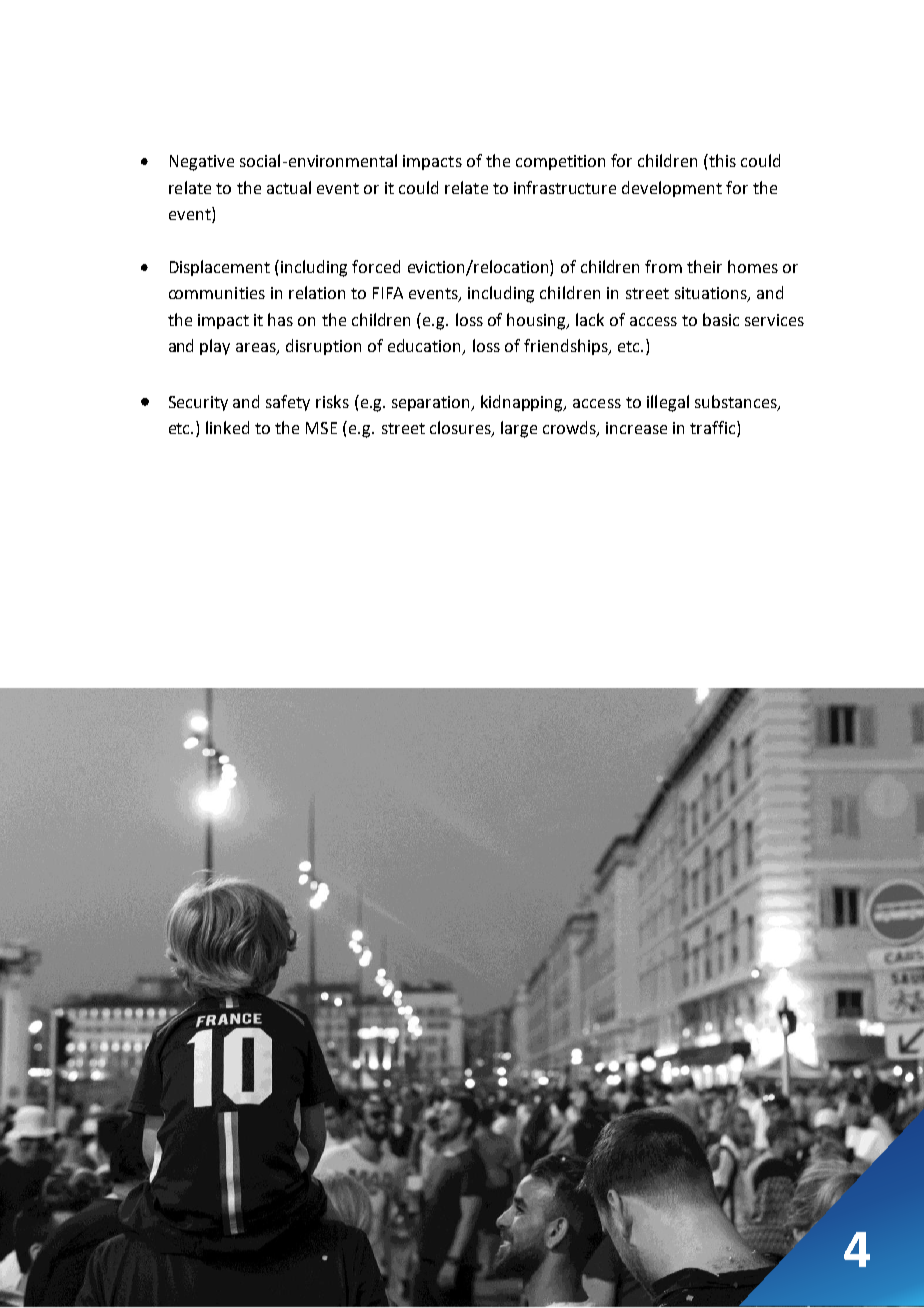 Image resolution: width=924 pixels, height=1308 pixels. Describe the element at coordinates (461, 429) in the screenshot. I see `closures` at that location.
